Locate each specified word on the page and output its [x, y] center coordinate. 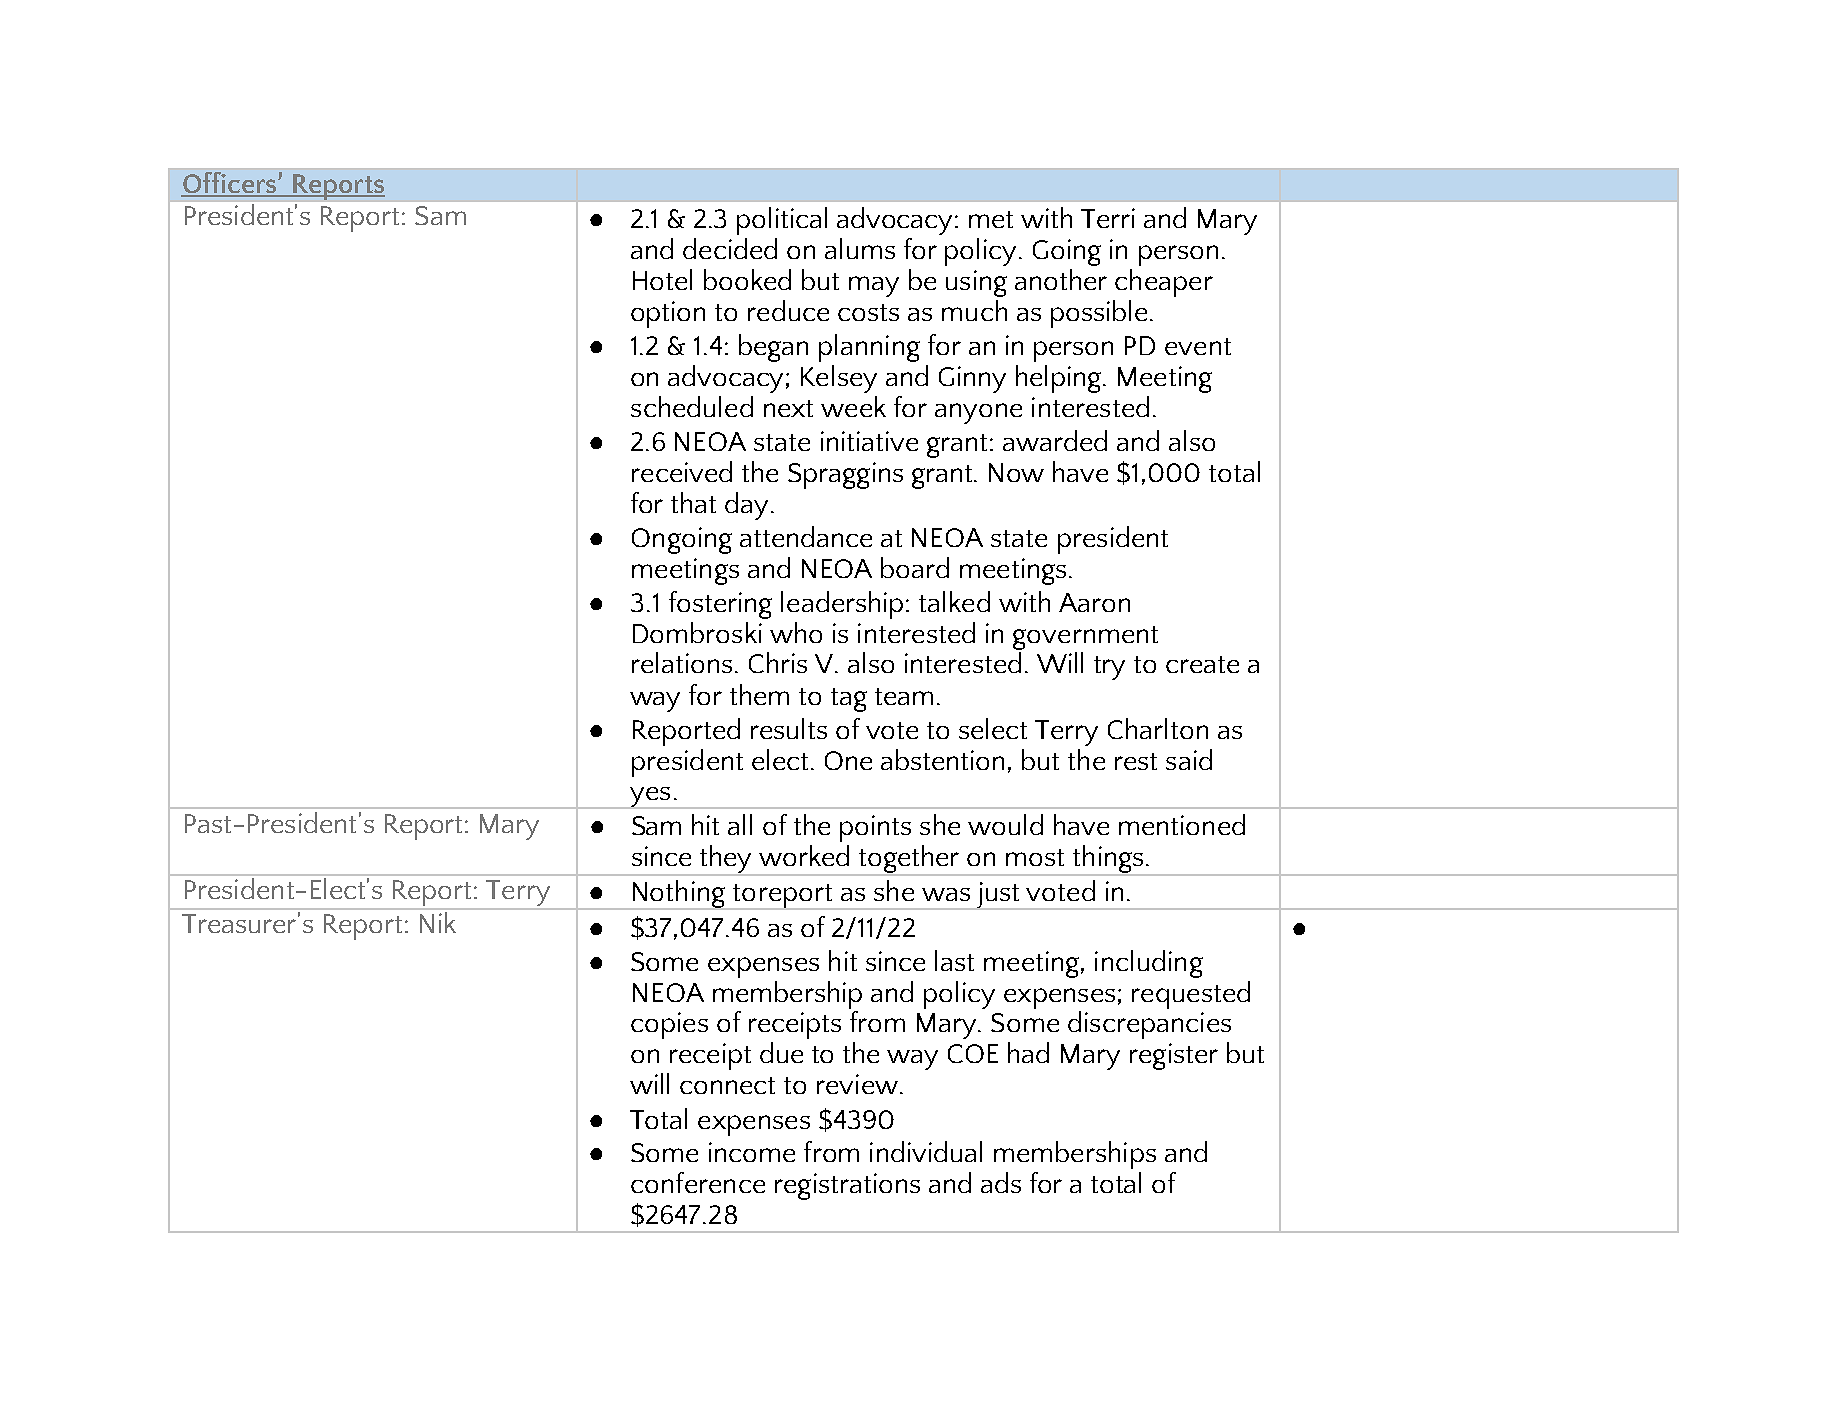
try [1109, 668]
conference [698, 1182]
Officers [230, 184]
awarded [1055, 440]
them [759, 694]
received [682, 471]
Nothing [679, 895]
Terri [1108, 218]
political [782, 221]
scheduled [692, 406]
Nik [438, 922]
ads [1001, 1182]
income [752, 1152]
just [998, 896]
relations [682, 662]
